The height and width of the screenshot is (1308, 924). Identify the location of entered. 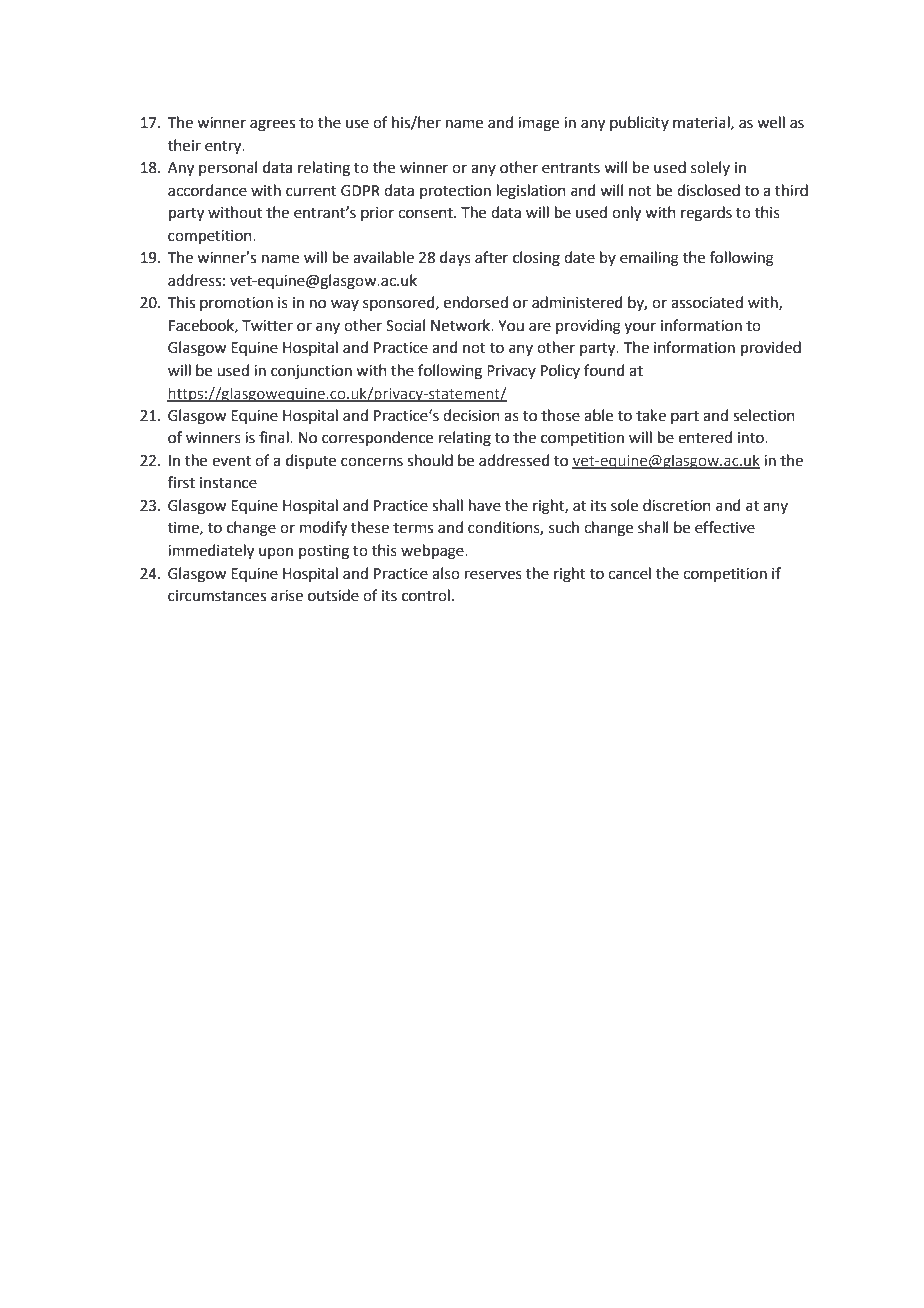
(705, 437).
